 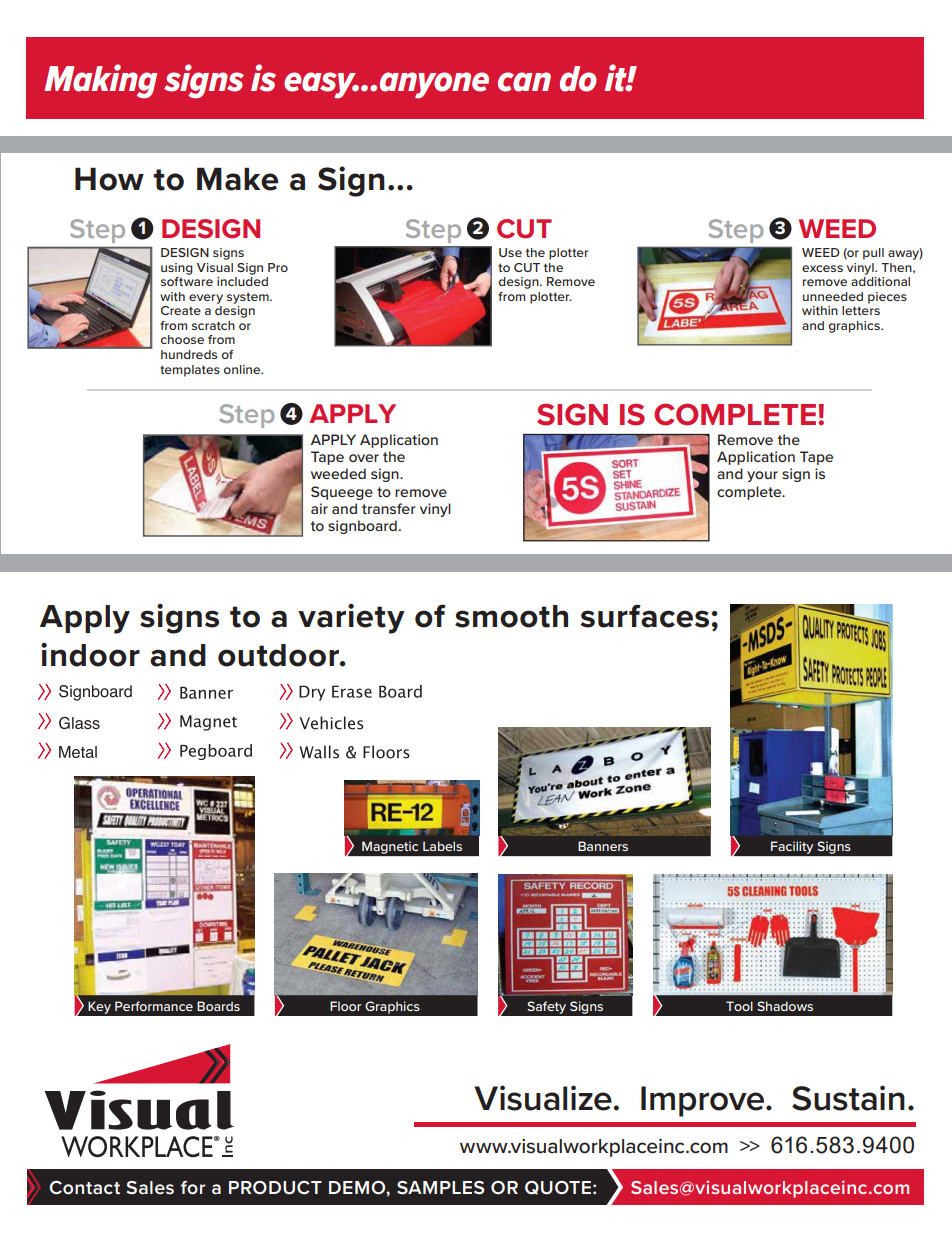 I want to click on PRODUCT, so click(x=275, y=1188).
